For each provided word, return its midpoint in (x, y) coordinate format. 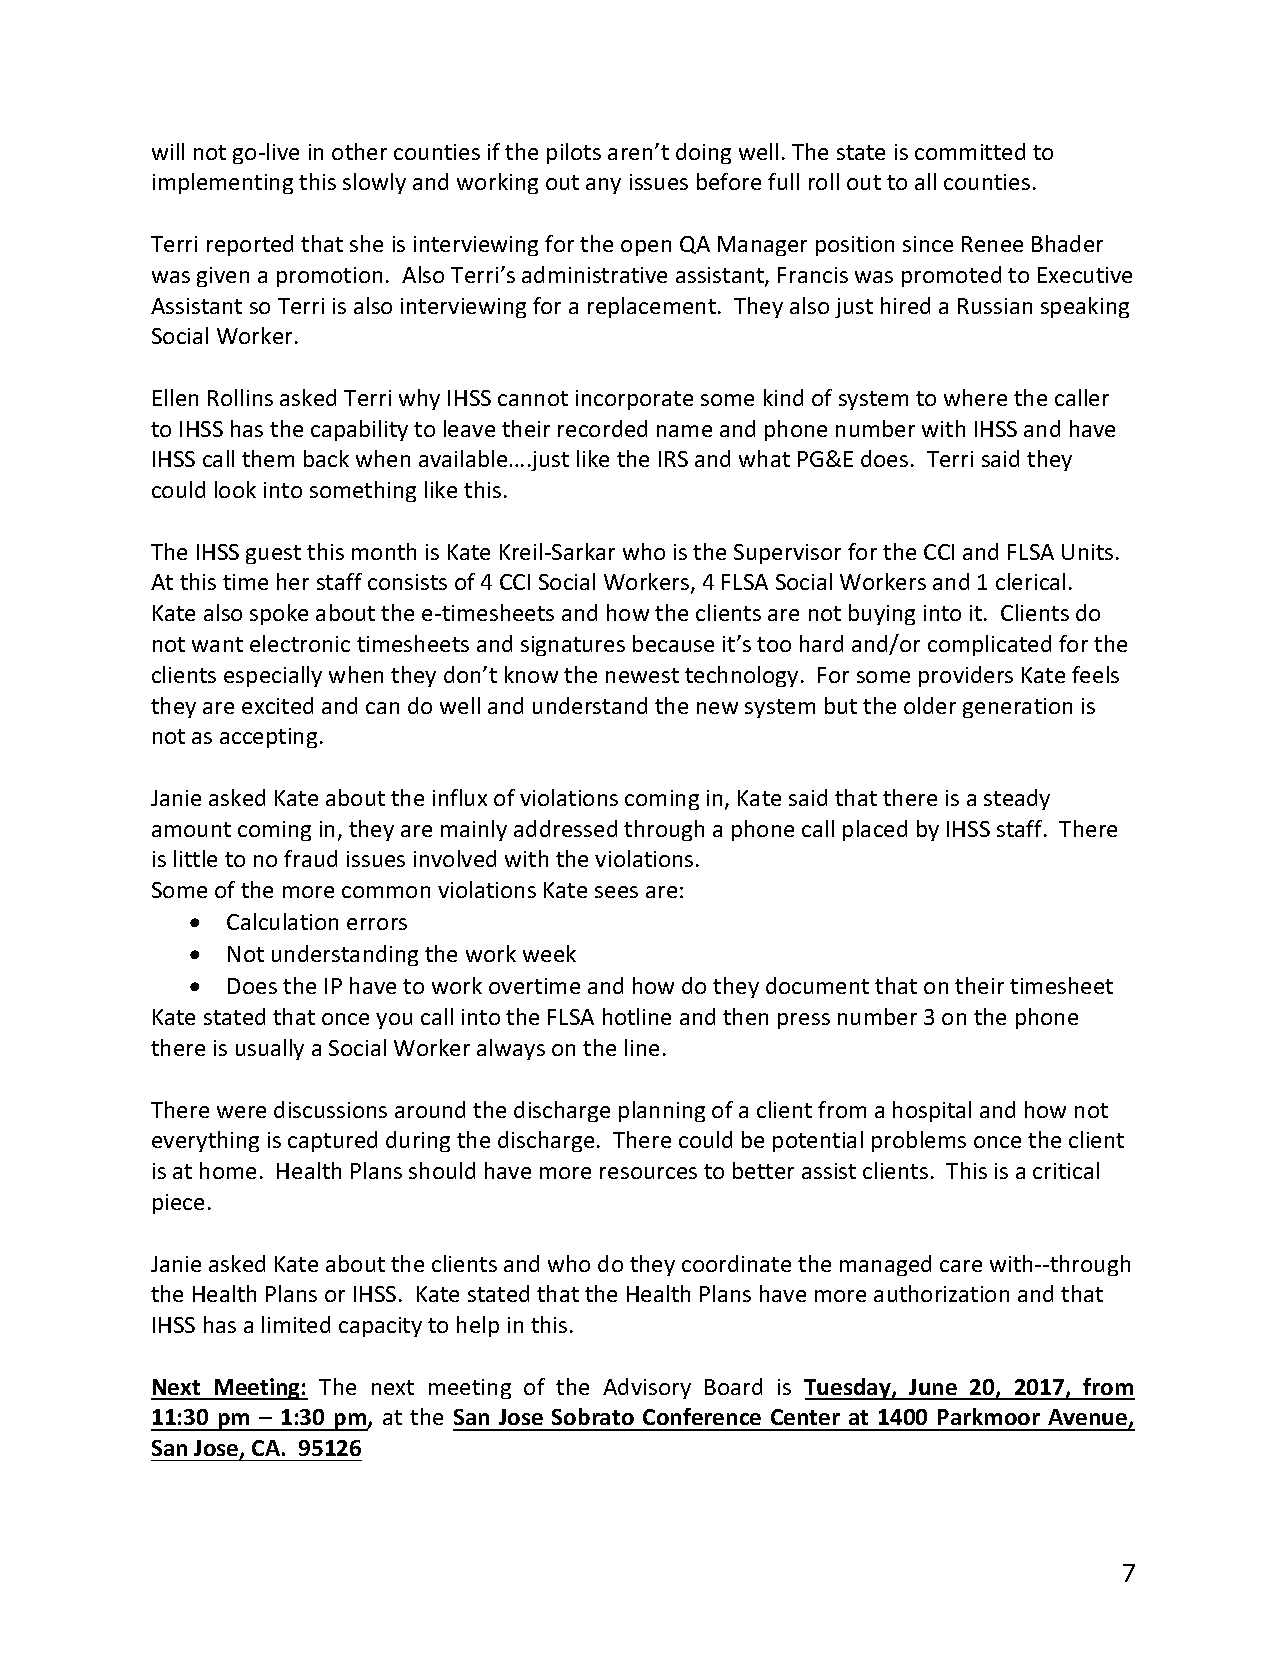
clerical (1030, 581)
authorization (941, 1293)
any (603, 186)
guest (273, 554)
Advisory (647, 1388)
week (549, 953)
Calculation (282, 921)
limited (296, 1324)
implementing (223, 183)
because (673, 643)
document (817, 985)
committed (970, 151)
